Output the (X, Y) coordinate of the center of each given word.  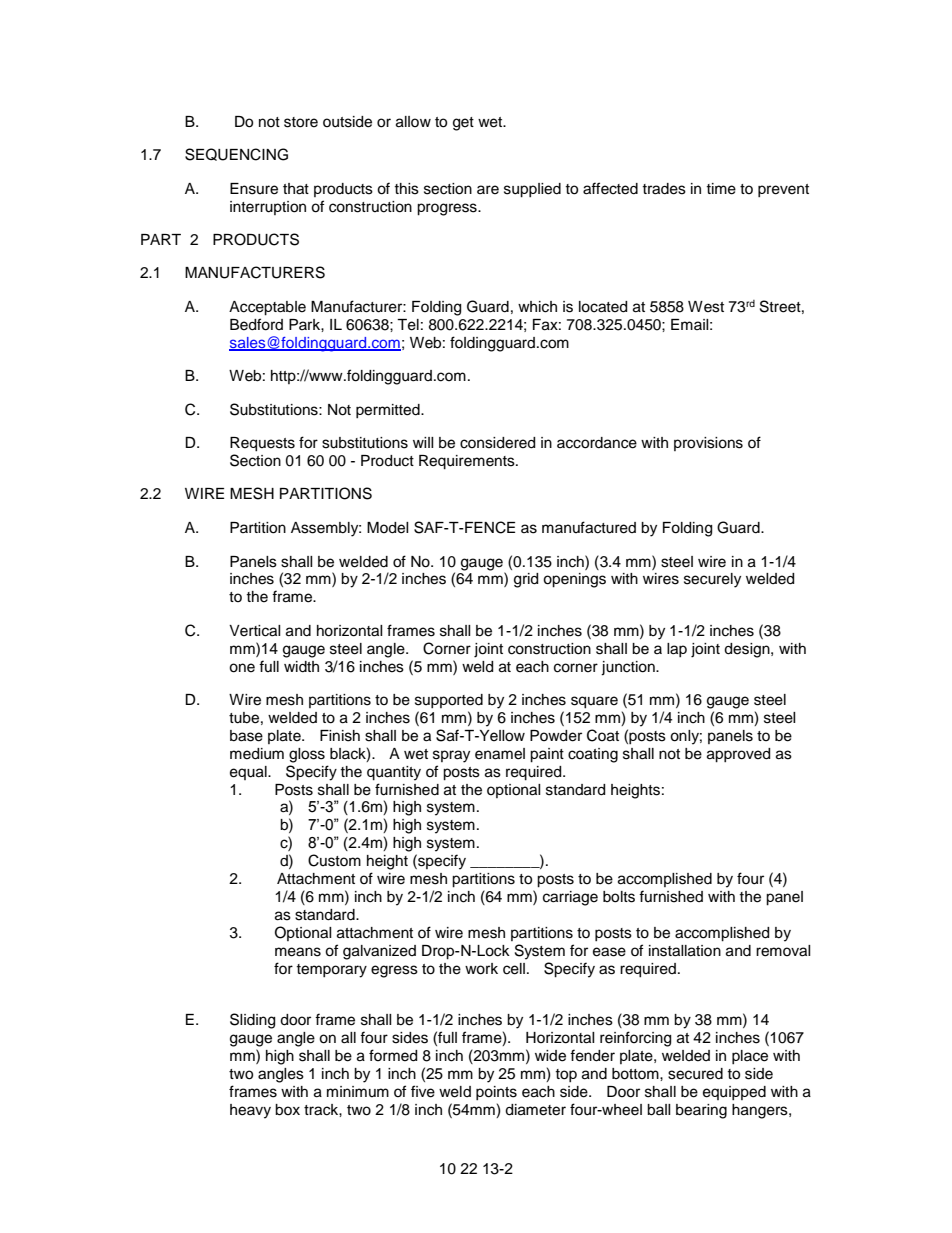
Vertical (255, 631)
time (721, 189)
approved (738, 755)
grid (526, 580)
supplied (532, 190)
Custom (334, 860)
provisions (708, 444)
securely (712, 580)
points (496, 1093)
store (301, 122)
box (287, 1110)
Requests (262, 444)
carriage (570, 898)
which (537, 307)
